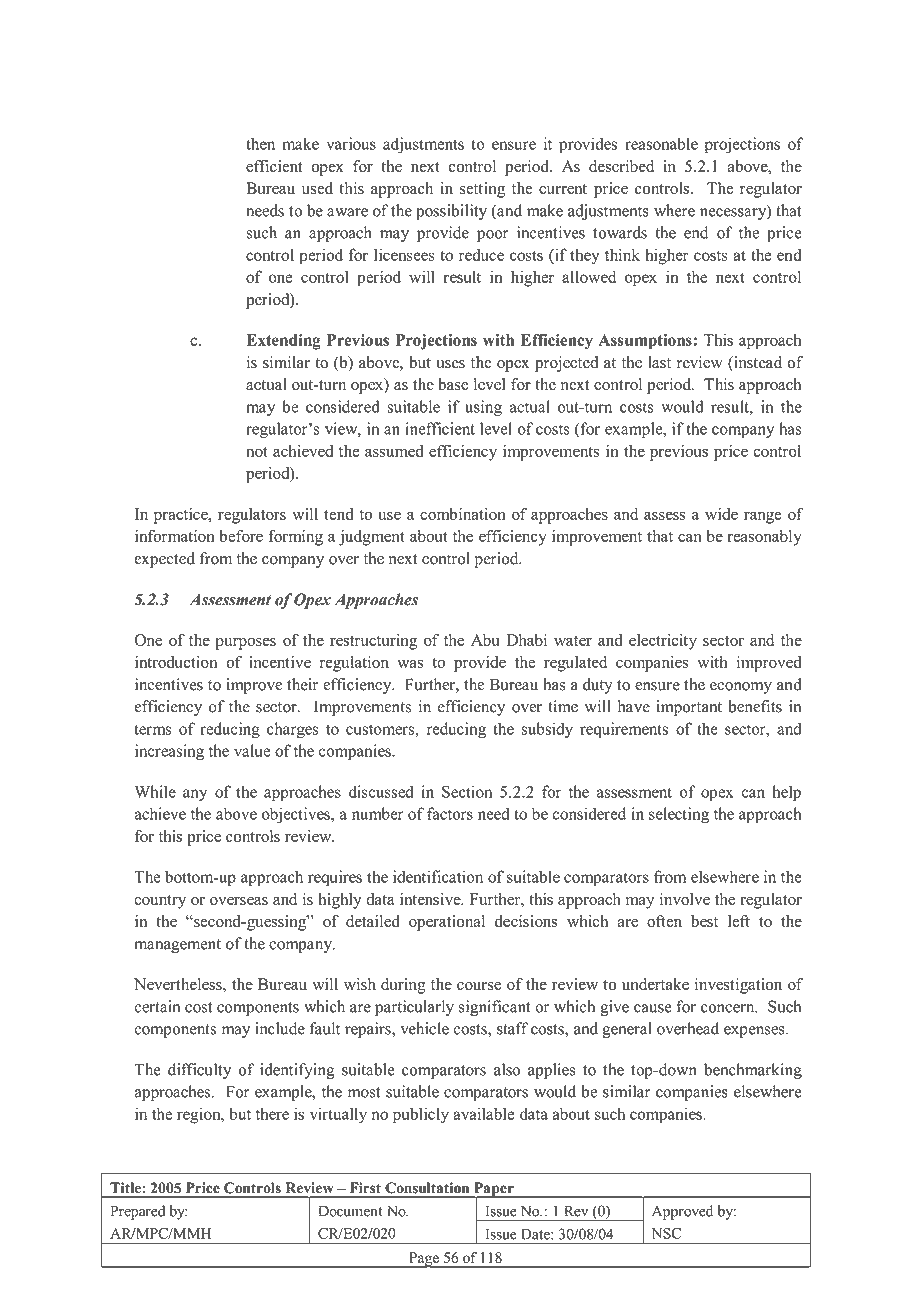  Describe the element at coordinates (450, 813) in the screenshot. I see `factors` at that location.
